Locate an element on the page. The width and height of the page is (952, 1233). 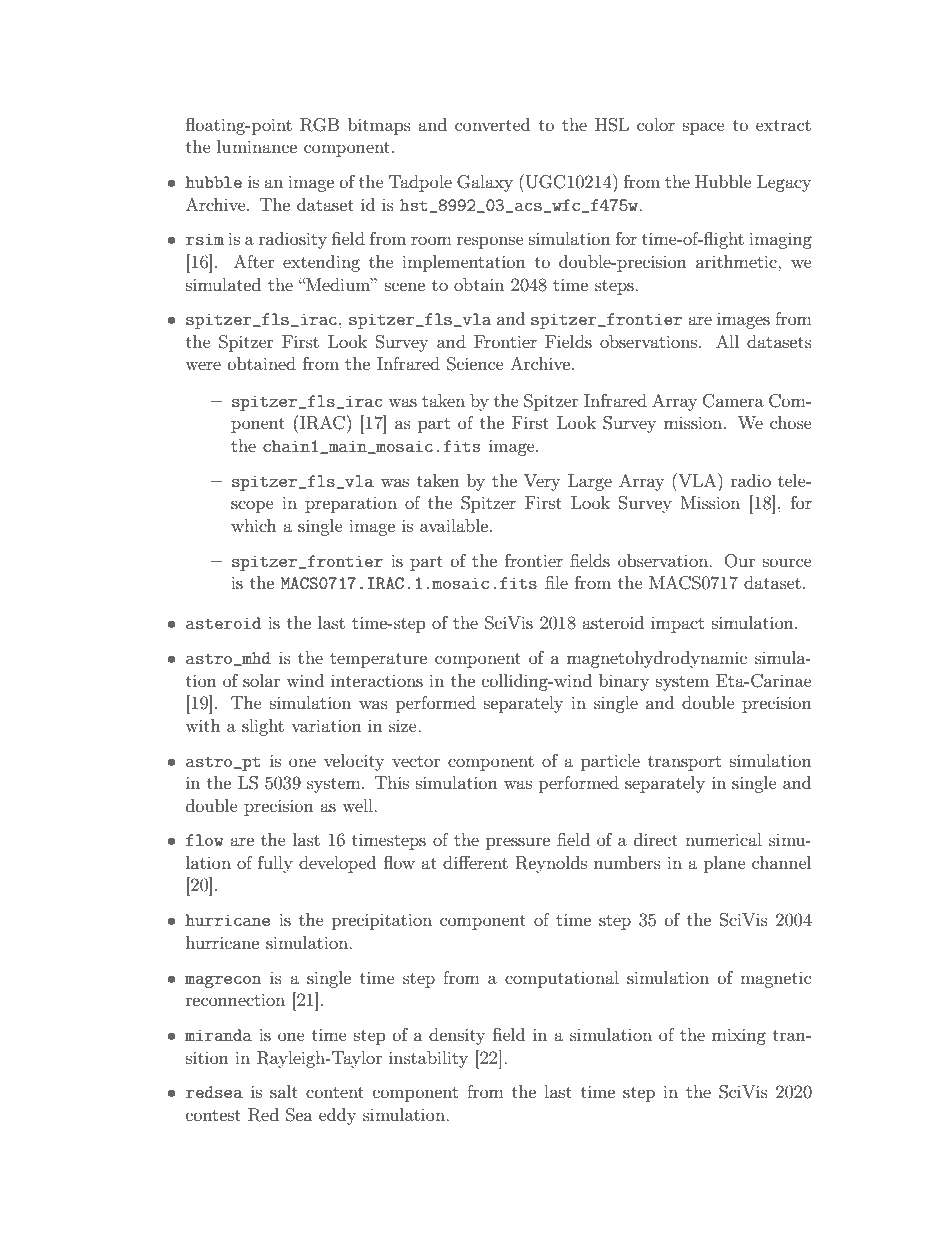
which is located at coordinates (254, 525).
